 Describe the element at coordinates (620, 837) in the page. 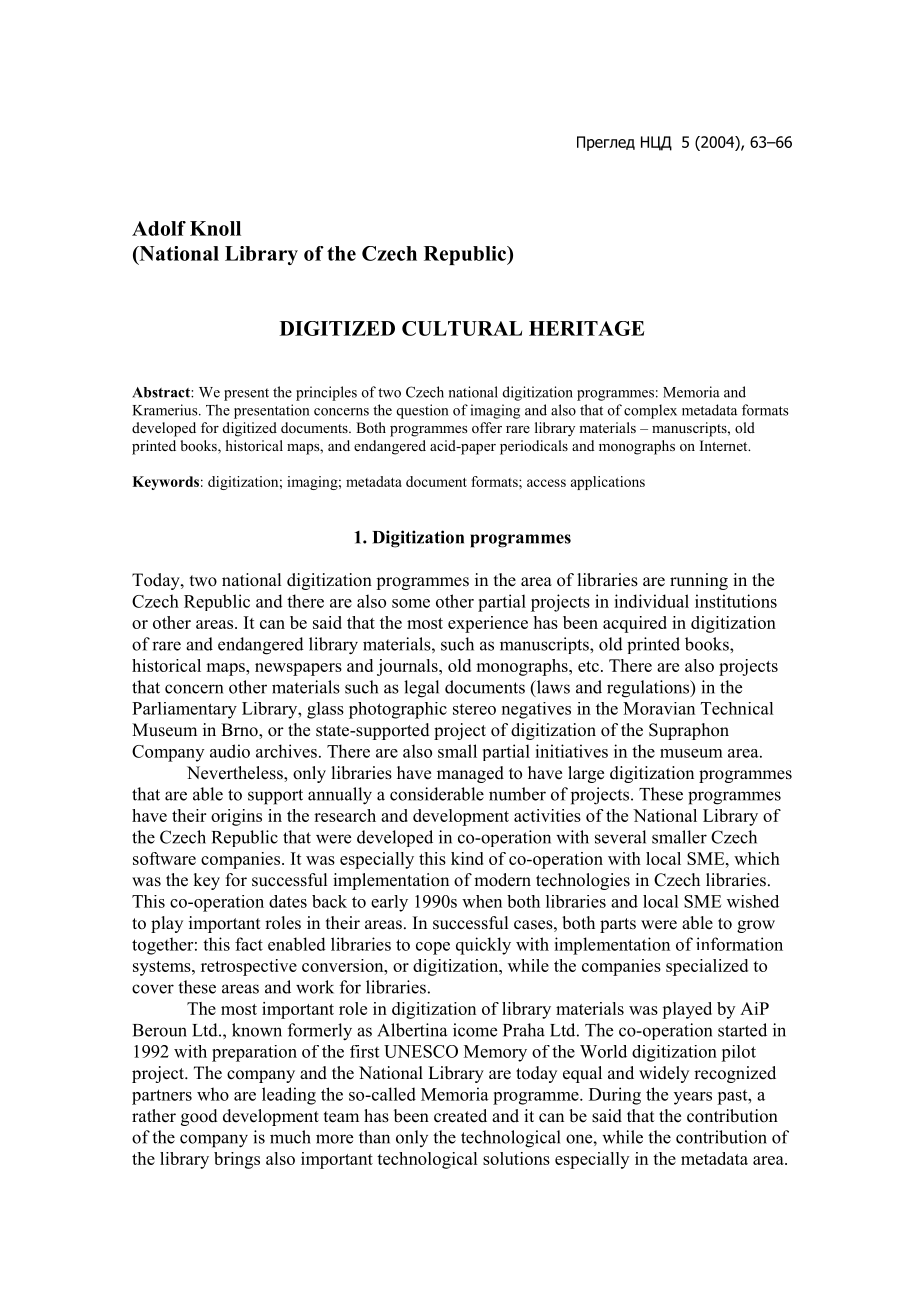

I see `several` at that location.
